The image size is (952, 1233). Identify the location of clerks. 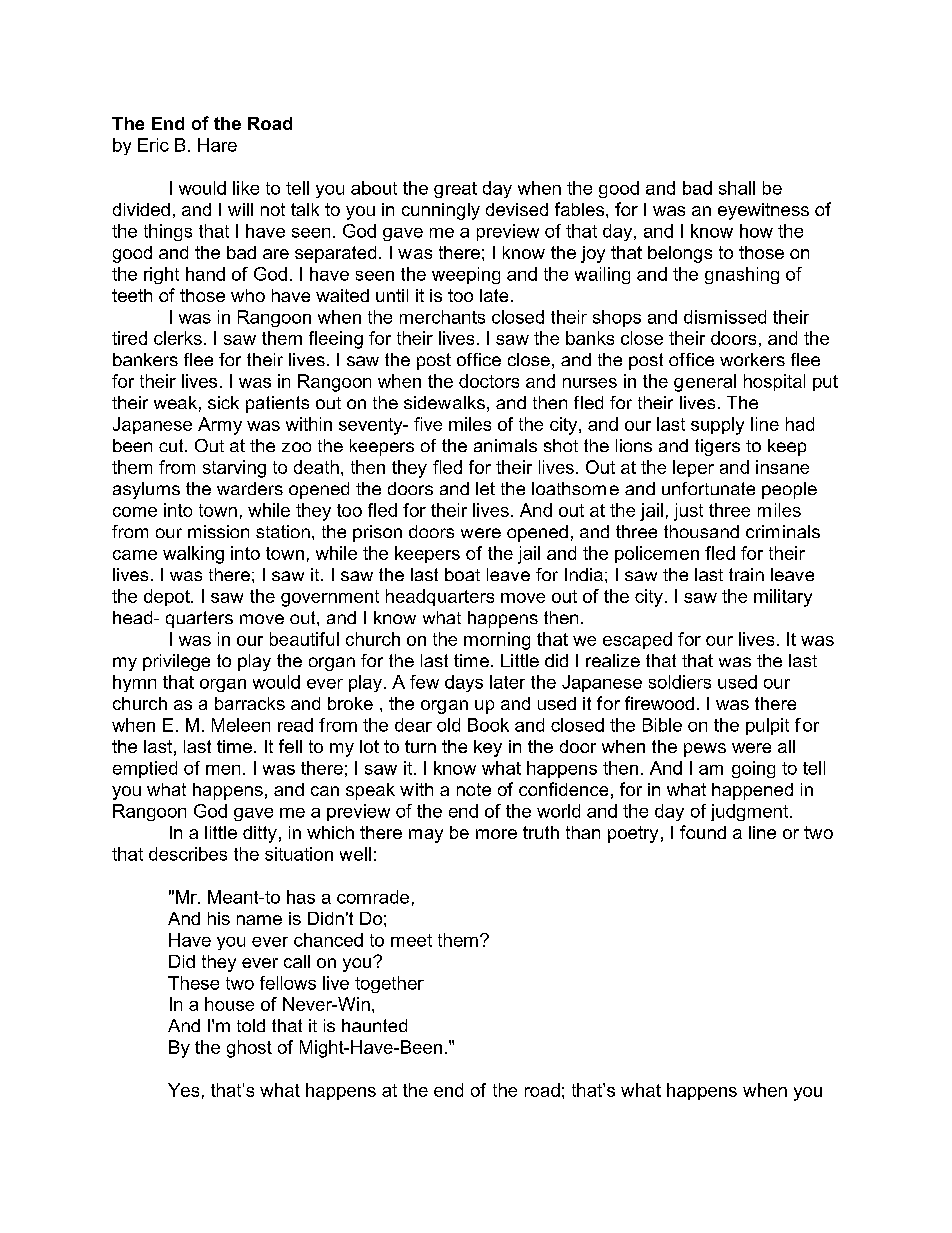
(178, 338).
